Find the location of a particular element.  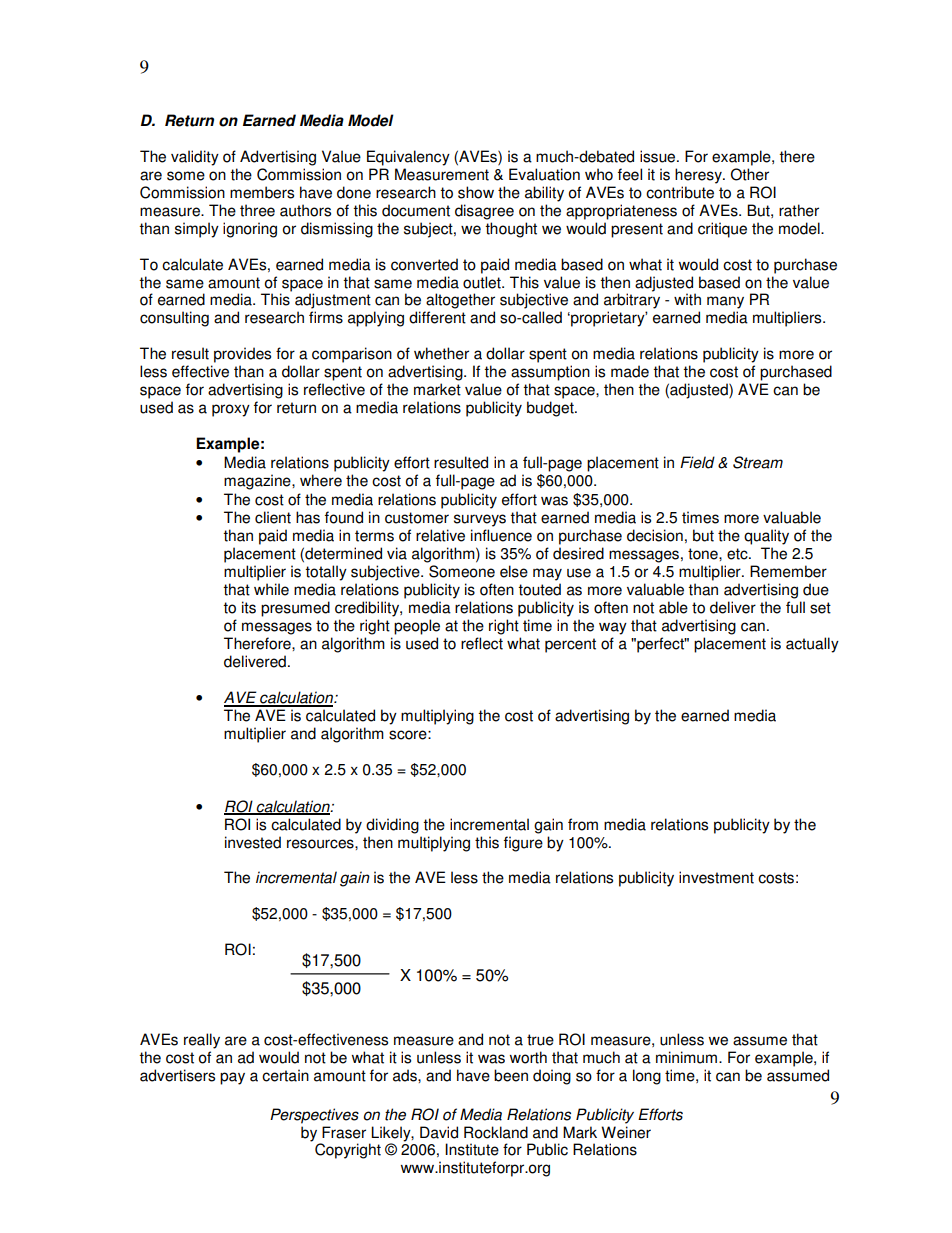

proxy is located at coordinates (231, 410).
